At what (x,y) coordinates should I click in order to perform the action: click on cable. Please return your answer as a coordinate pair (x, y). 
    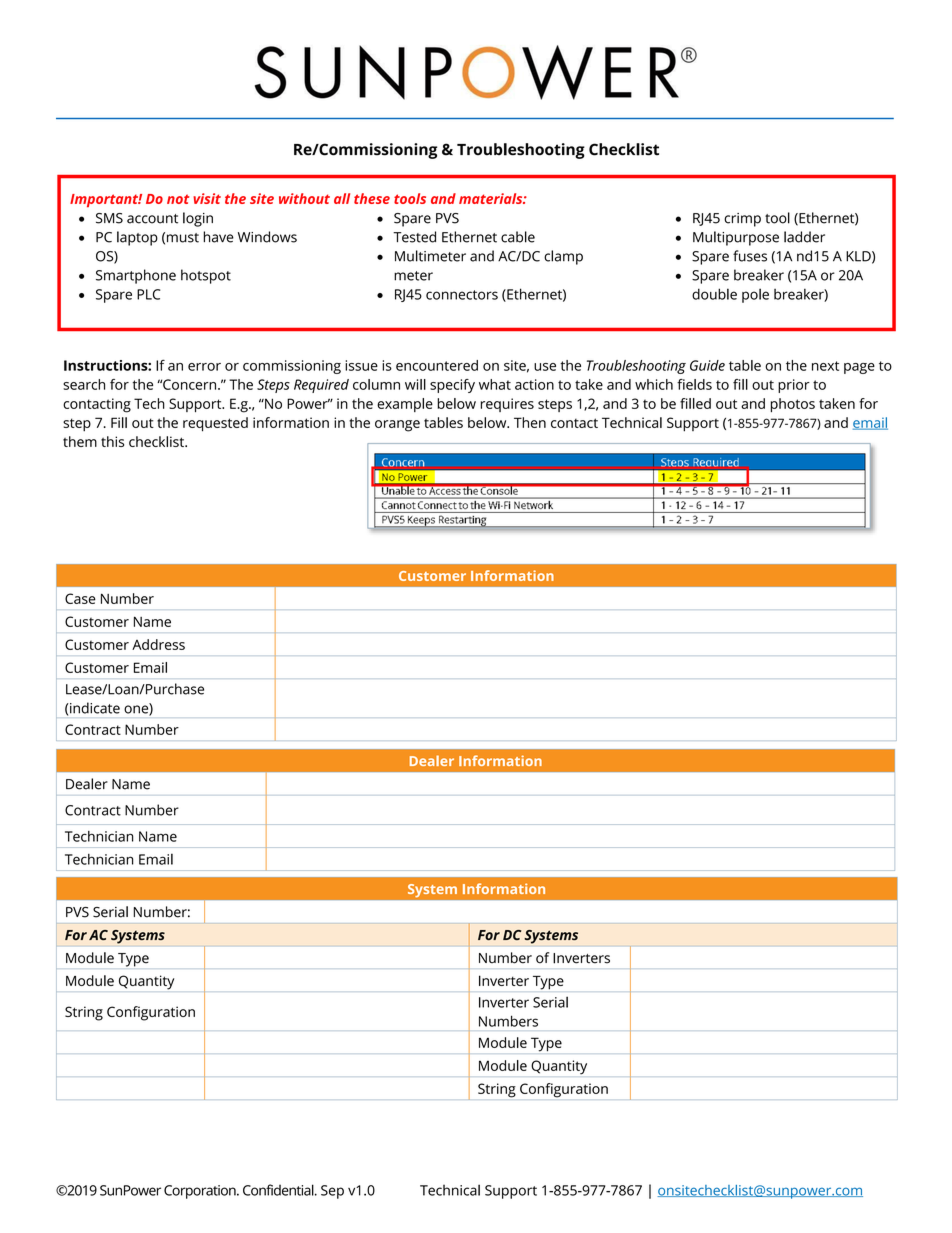
    Looking at the image, I should click on (518, 237).
